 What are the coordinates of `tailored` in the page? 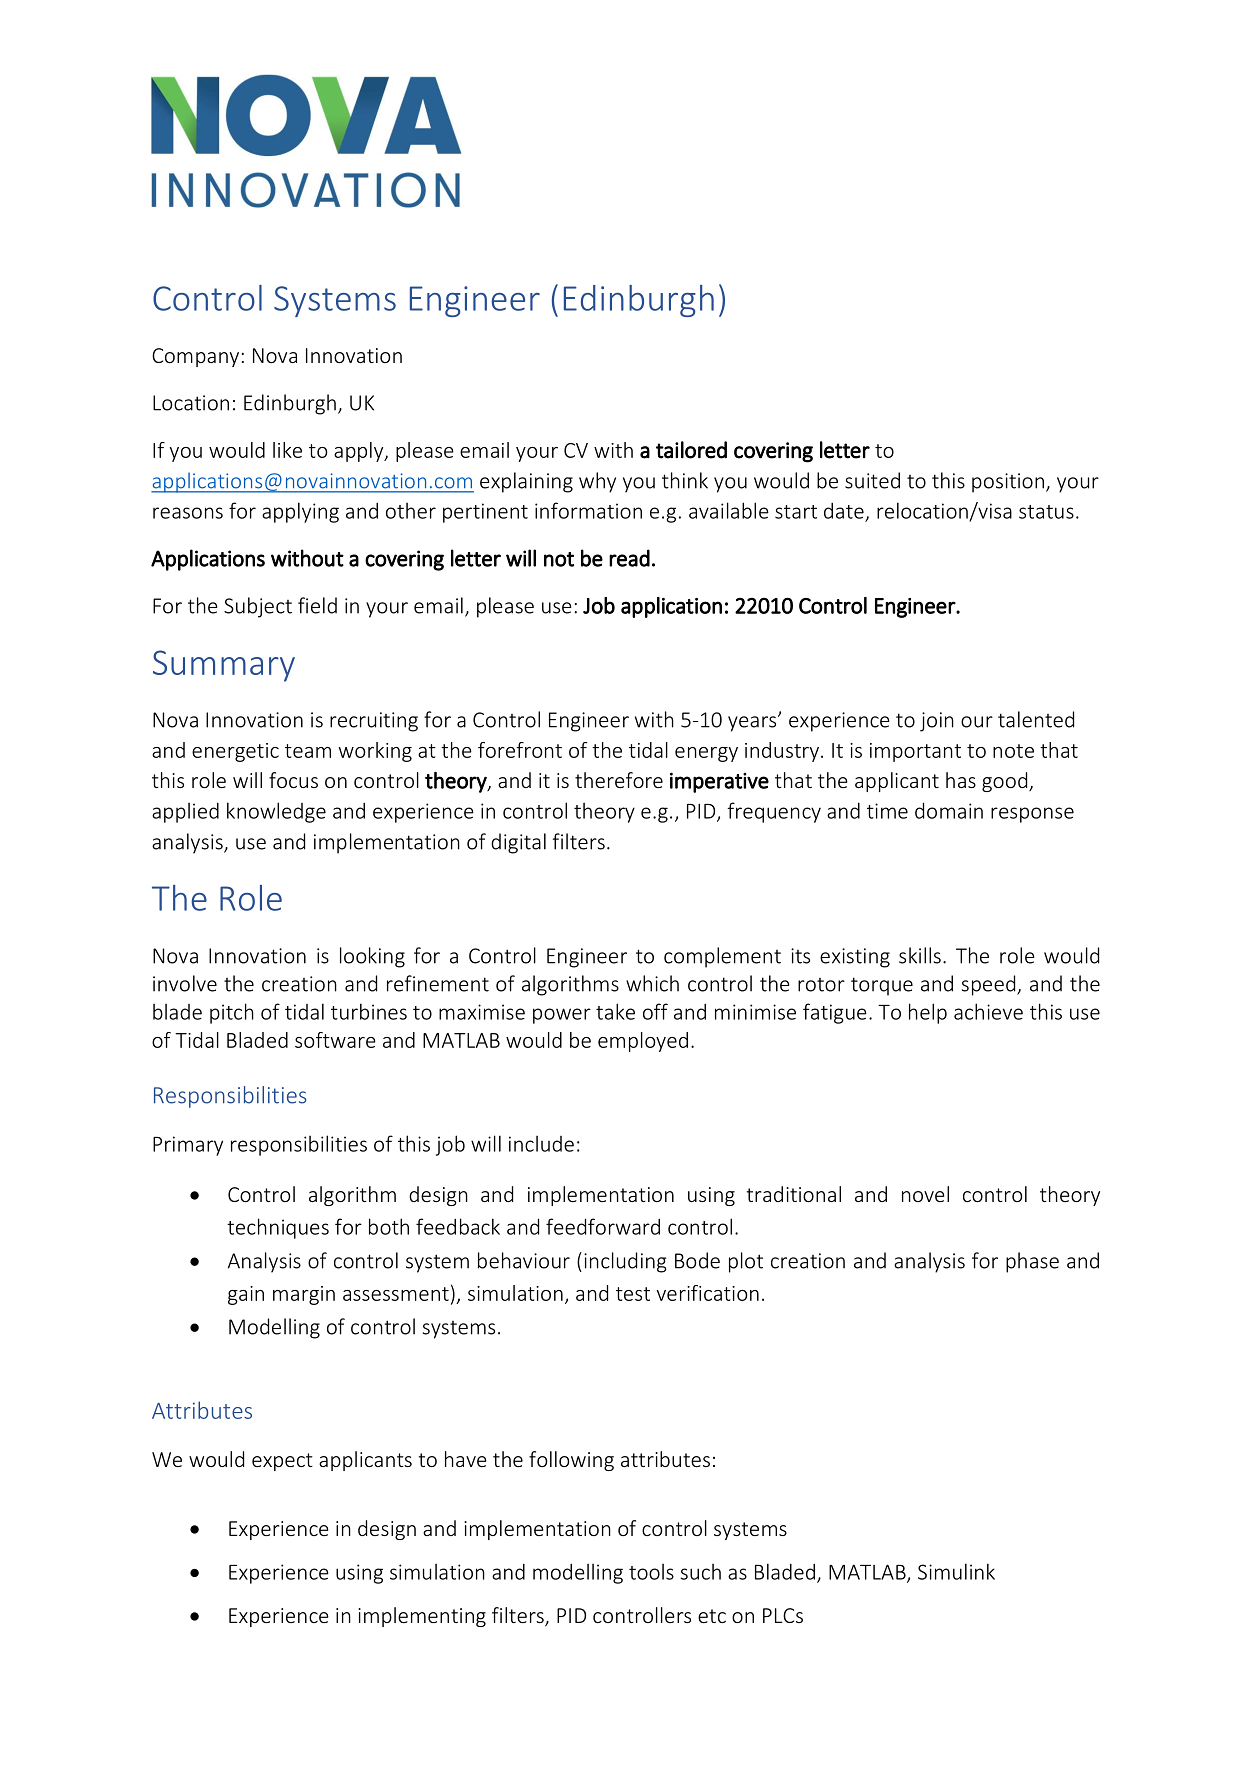 It's located at (691, 450).
